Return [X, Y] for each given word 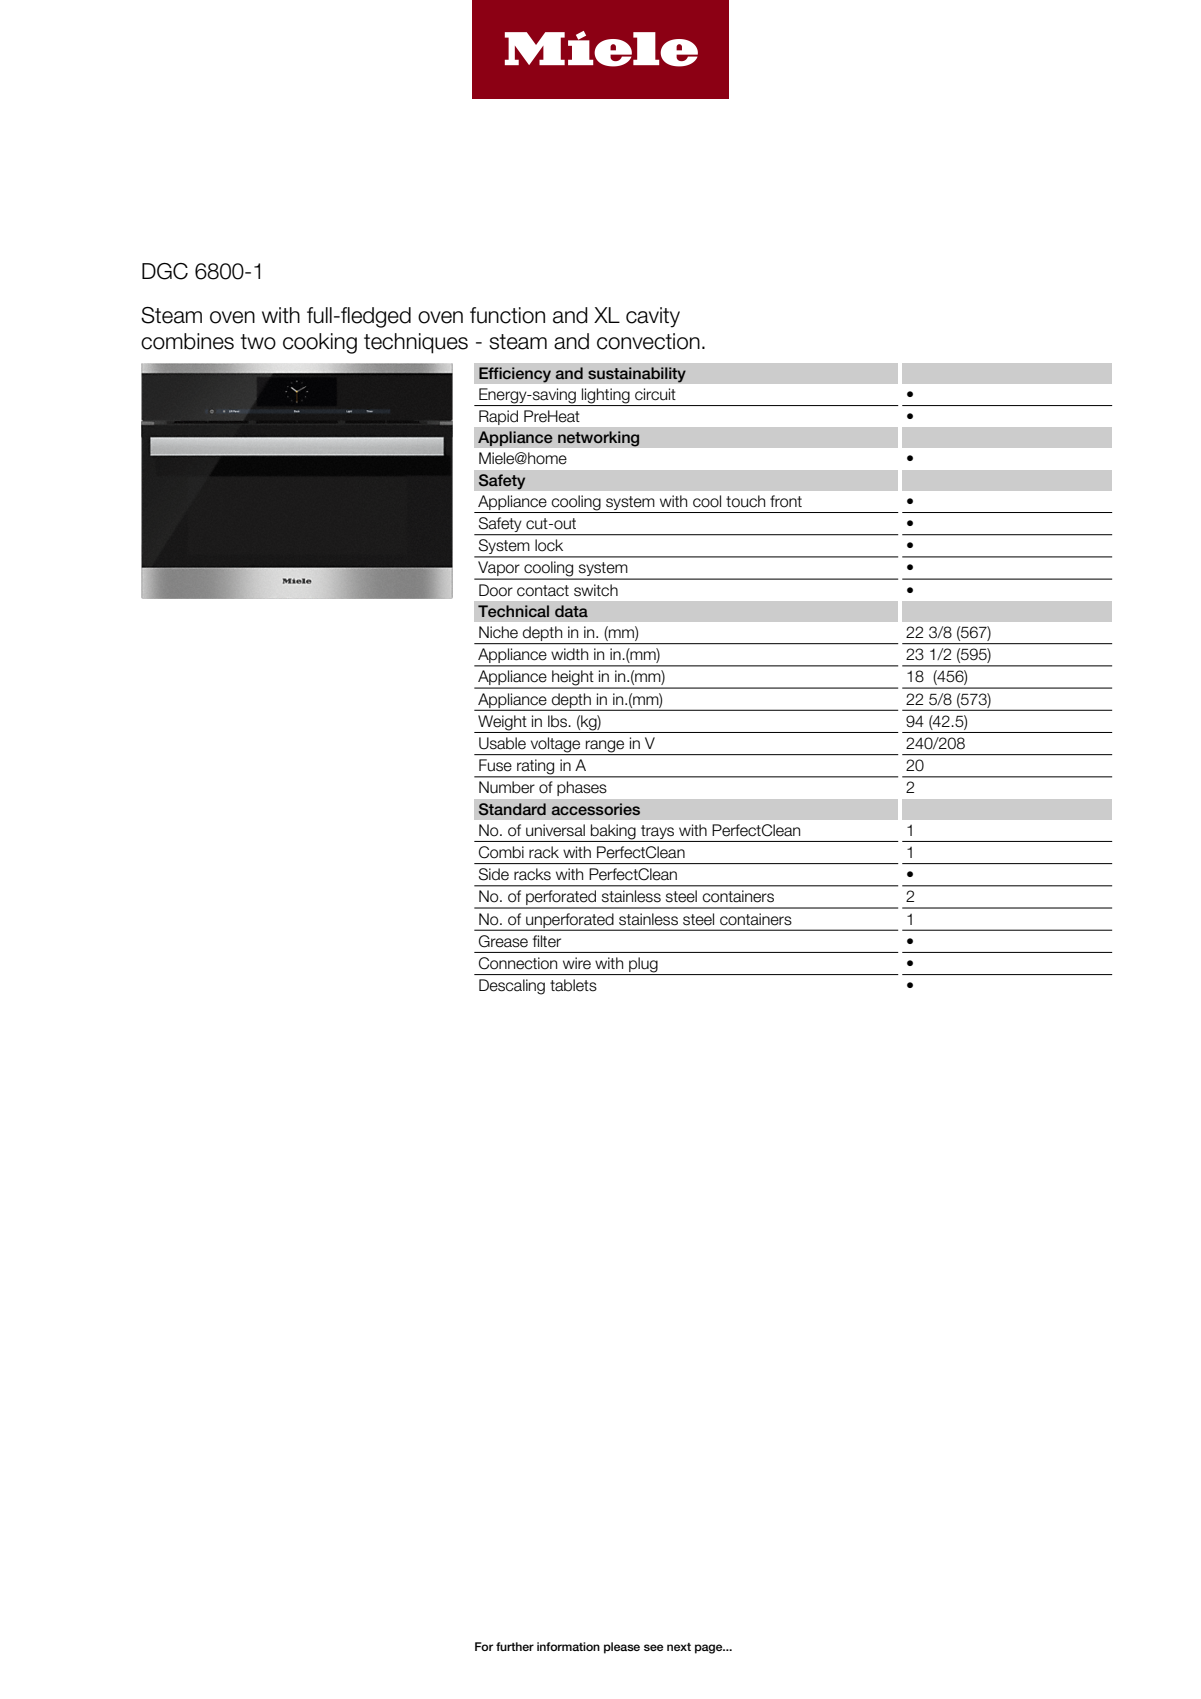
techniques [416, 343]
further [515, 1646]
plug [643, 966]
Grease [503, 941]
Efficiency [515, 375]
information [568, 1646]
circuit [655, 394]
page [710, 1649]
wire [577, 963]
